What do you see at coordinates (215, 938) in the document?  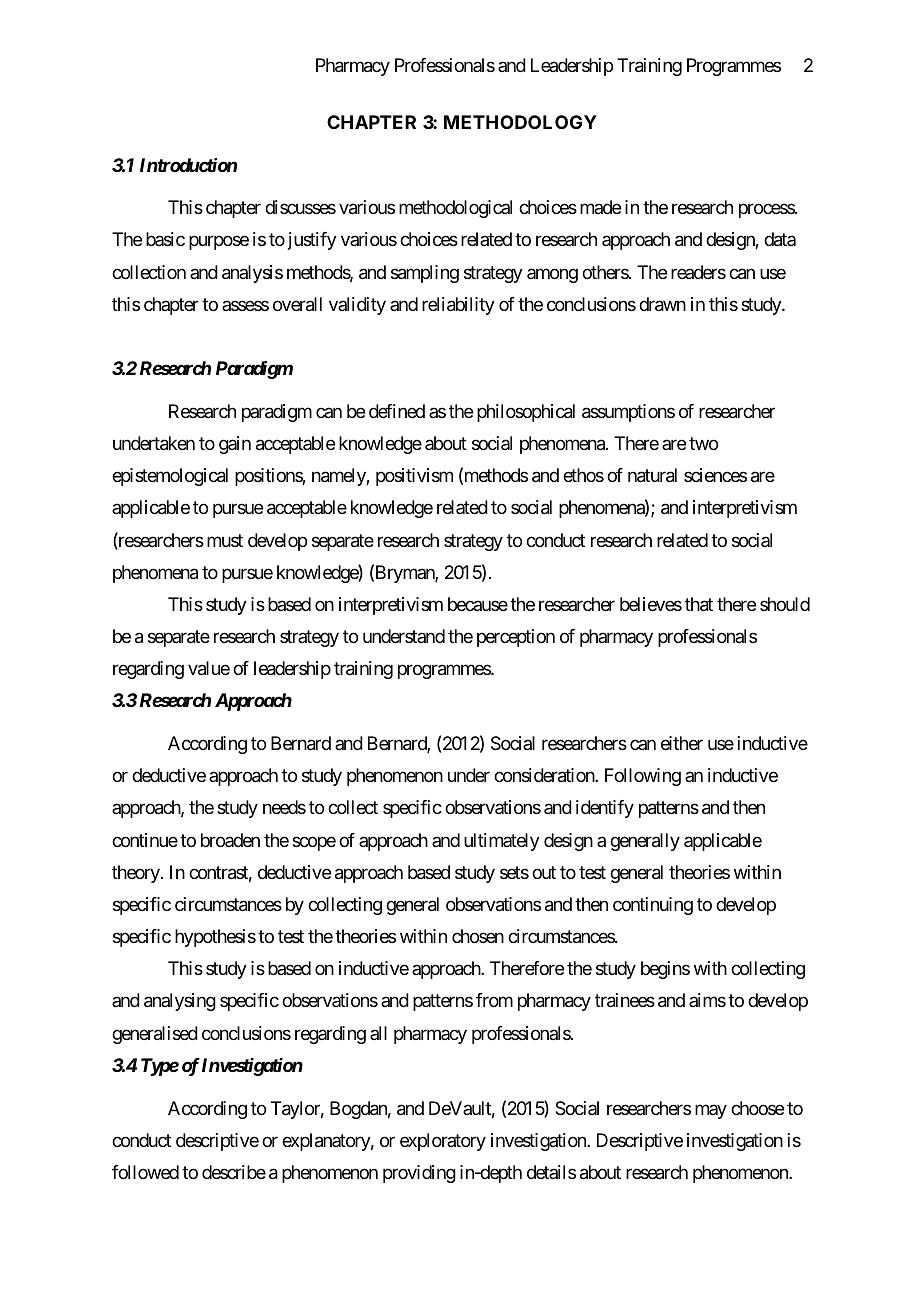 I see `hypothesis` at bounding box center [215, 938].
